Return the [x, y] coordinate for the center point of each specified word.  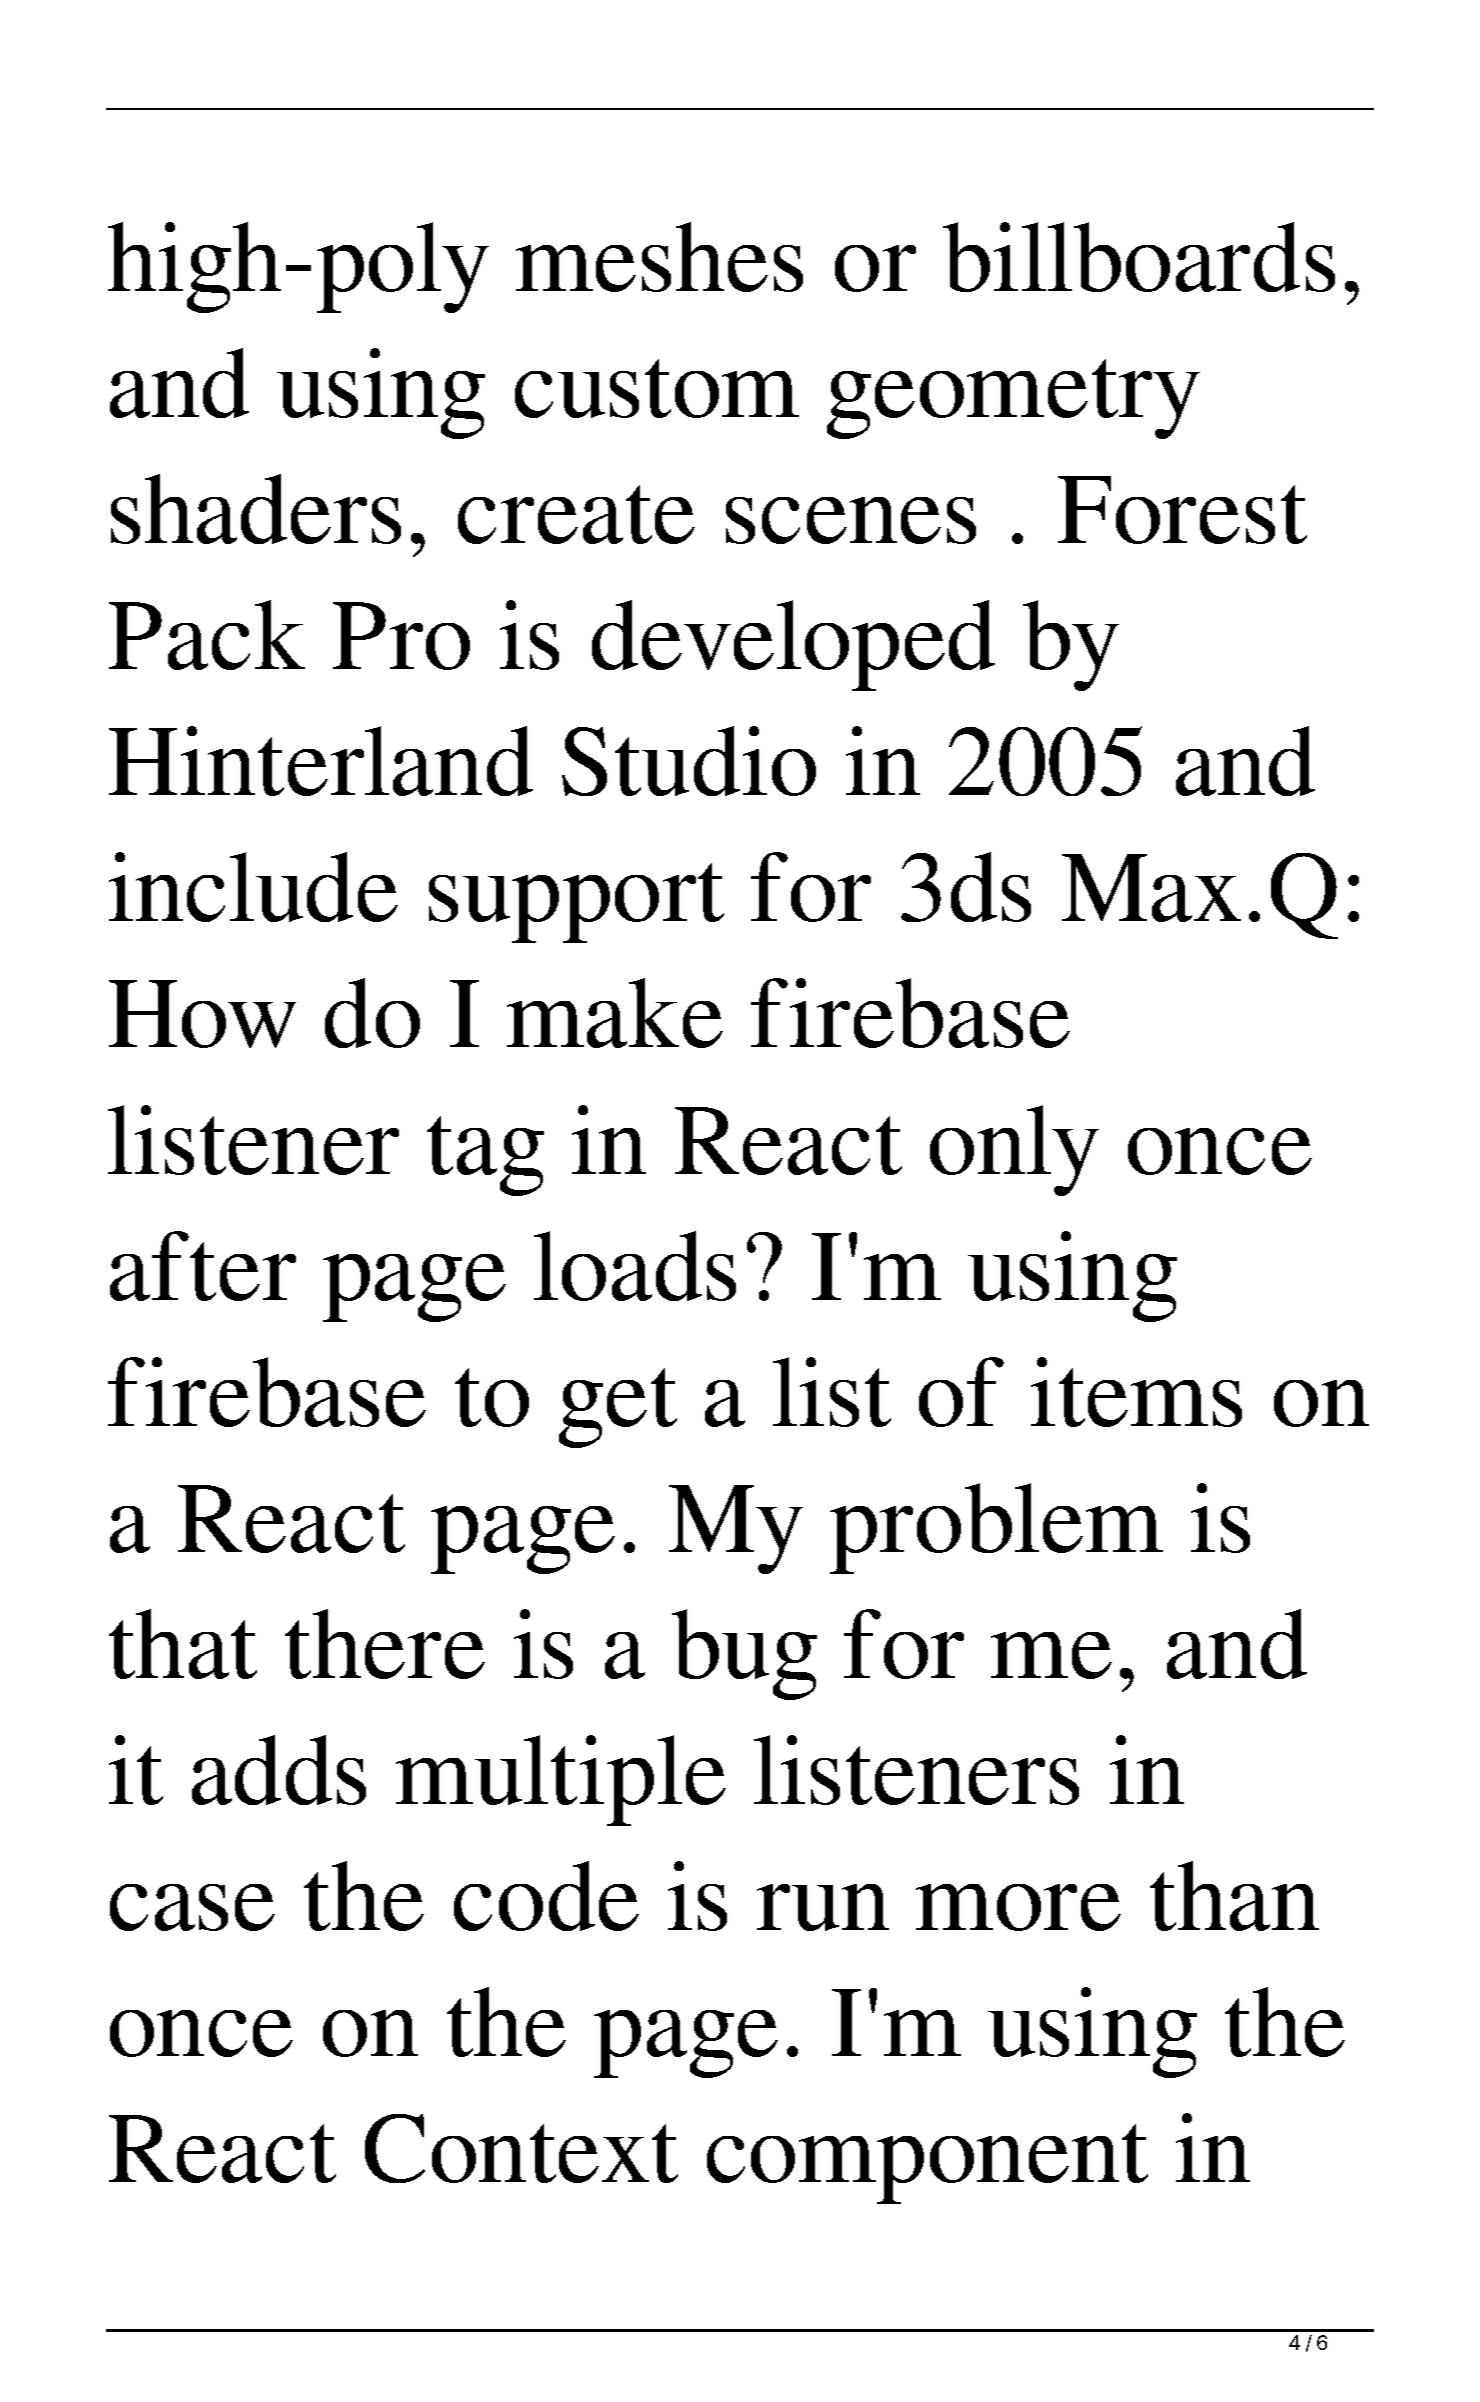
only [1014, 1150]
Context [521, 2148]
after [203, 1266]
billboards [1139, 257]
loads [635, 1266]
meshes [659, 257]
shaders [256, 509]
